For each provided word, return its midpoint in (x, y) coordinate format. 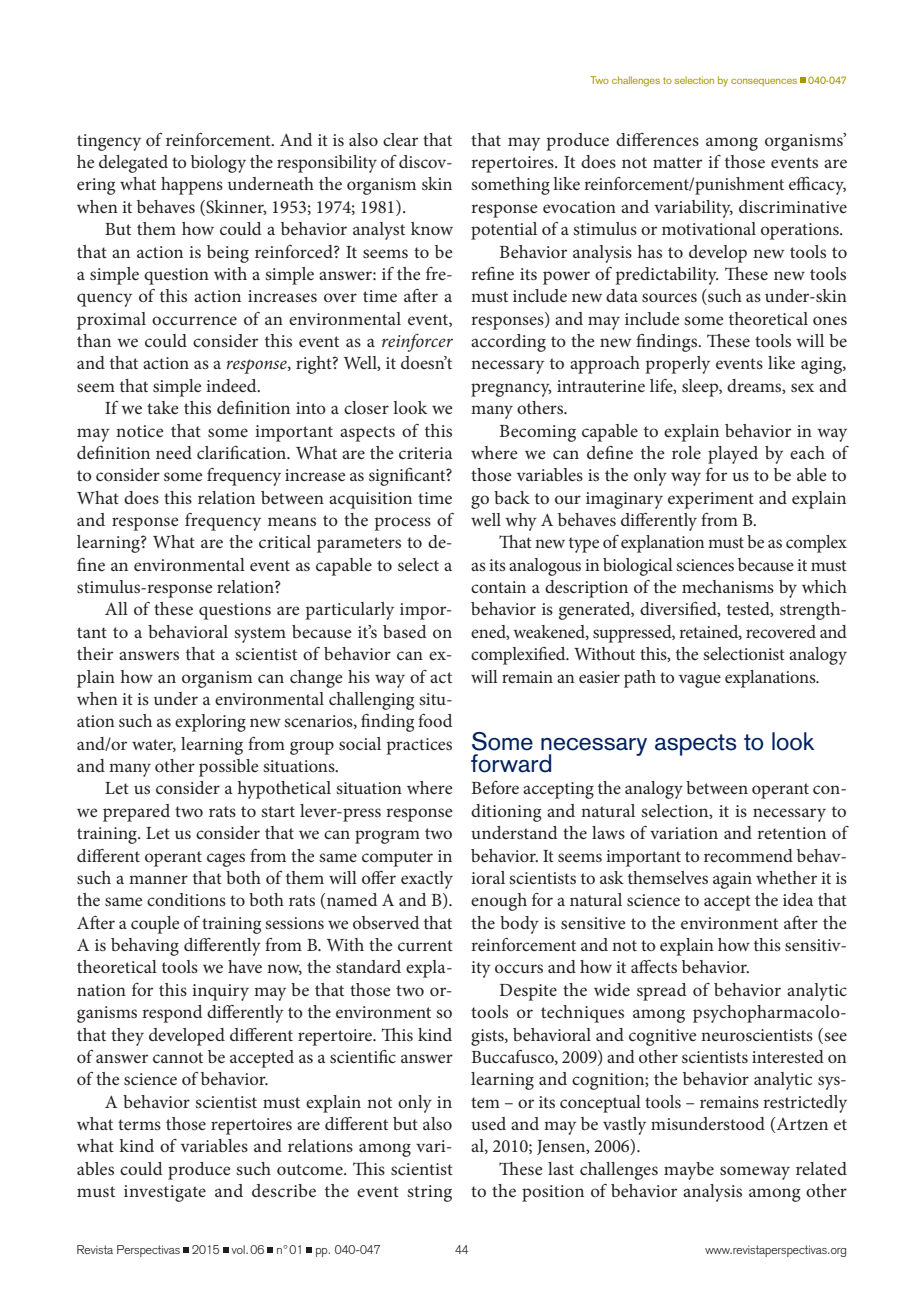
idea (798, 899)
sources (669, 297)
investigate (165, 1193)
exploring (210, 723)
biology (218, 164)
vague (700, 681)
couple (155, 925)
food (435, 720)
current (425, 945)
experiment (711, 500)
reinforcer (417, 343)
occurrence (194, 320)
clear (400, 139)
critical (285, 541)
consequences (764, 82)
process (403, 524)
